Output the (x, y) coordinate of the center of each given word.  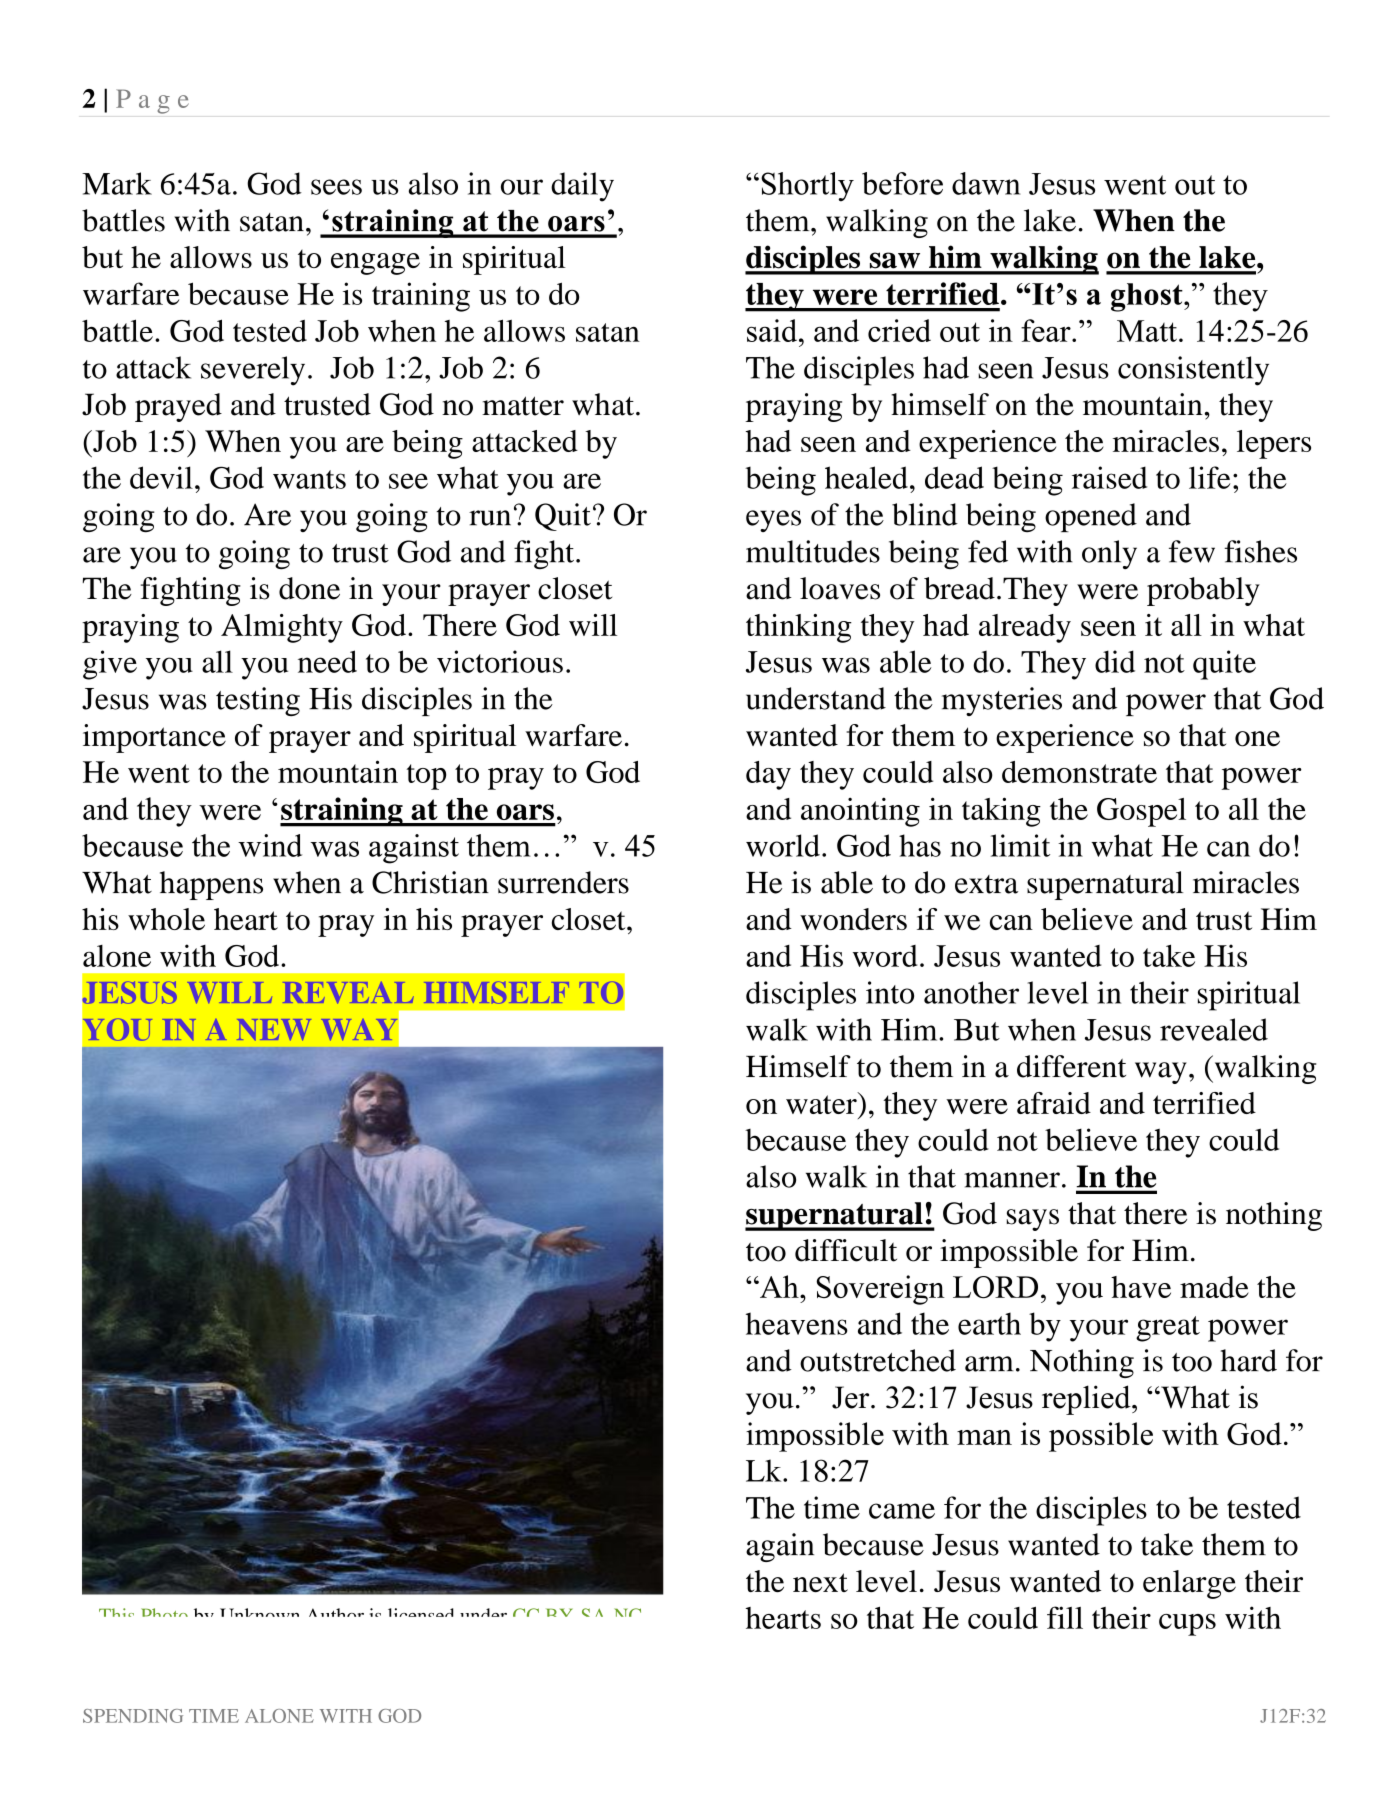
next (820, 1582)
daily (582, 187)
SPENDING (133, 1716)
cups (1187, 1625)
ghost (1148, 297)
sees (336, 187)
